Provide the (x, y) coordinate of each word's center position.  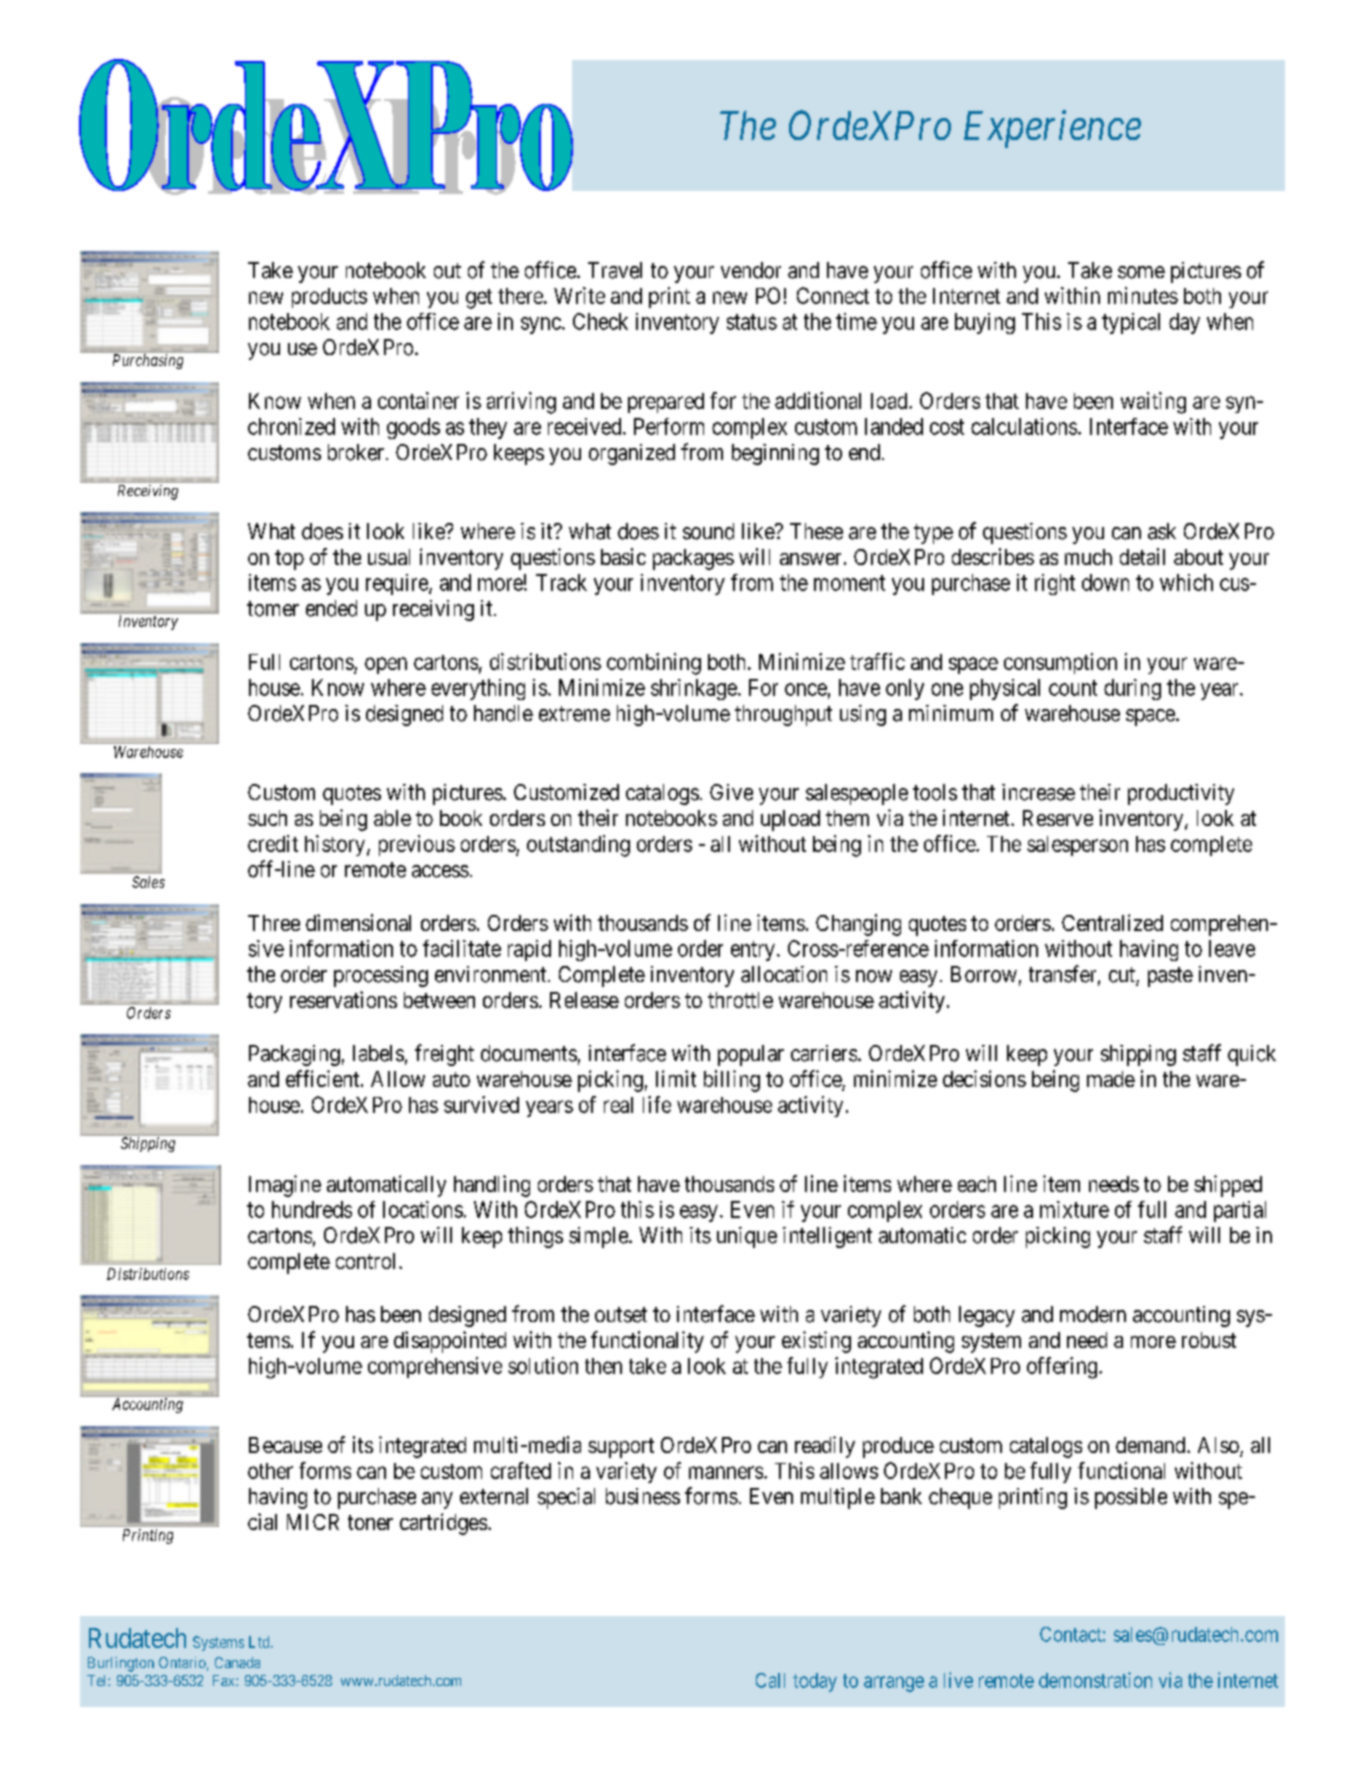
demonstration (1095, 1680)
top (289, 560)
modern (1093, 1314)
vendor (751, 270)
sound (708, 531)
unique (747, 1237)
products (329, 298)
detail (1142, 556)
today (815, 1682)
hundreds (312, 1209)
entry (753, 951)
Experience (1052, 129)
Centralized (1112, 922)
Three (274, 923)
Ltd (260, 1642)
